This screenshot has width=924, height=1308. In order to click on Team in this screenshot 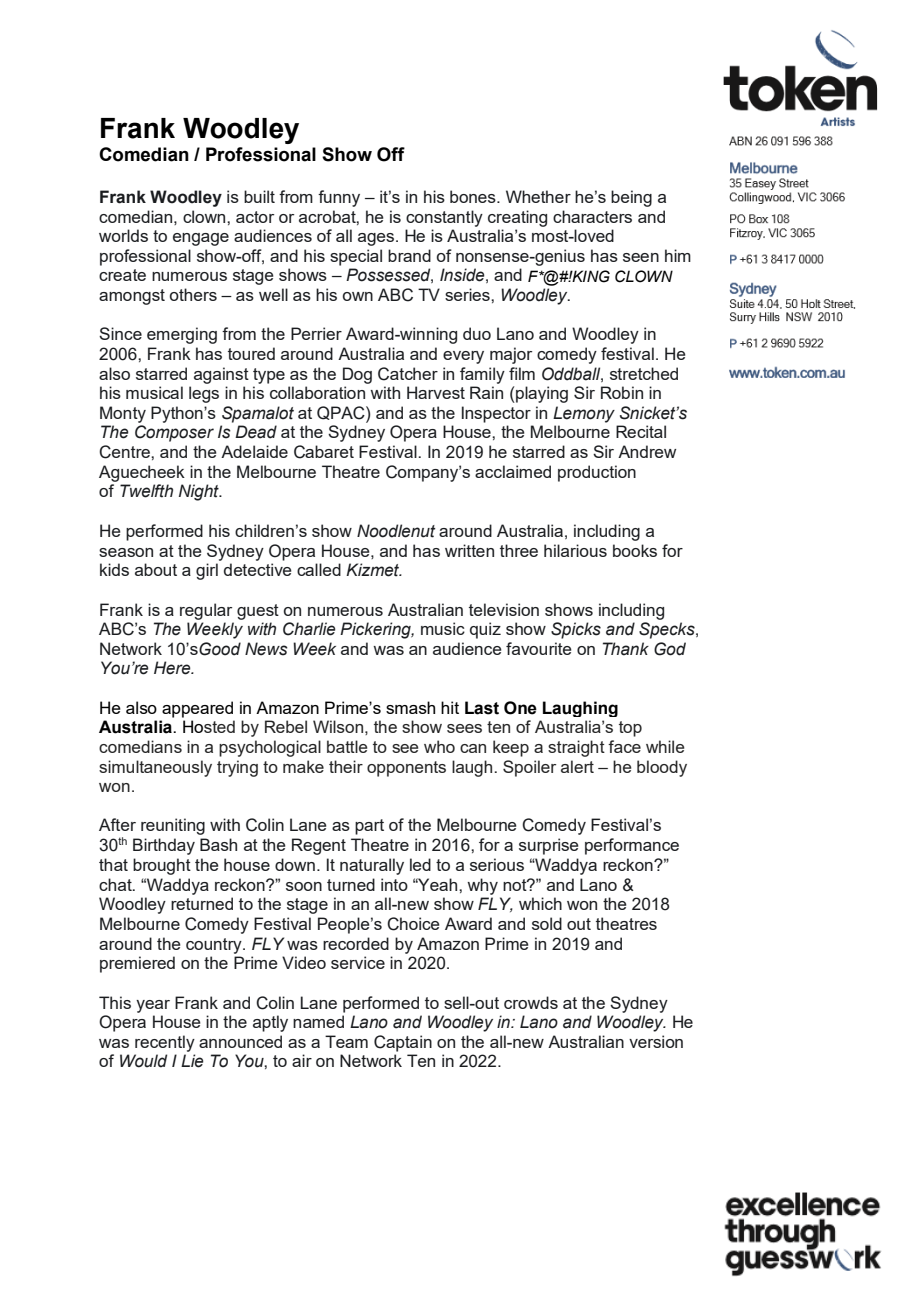, I will do `click(346, 1041)`.
